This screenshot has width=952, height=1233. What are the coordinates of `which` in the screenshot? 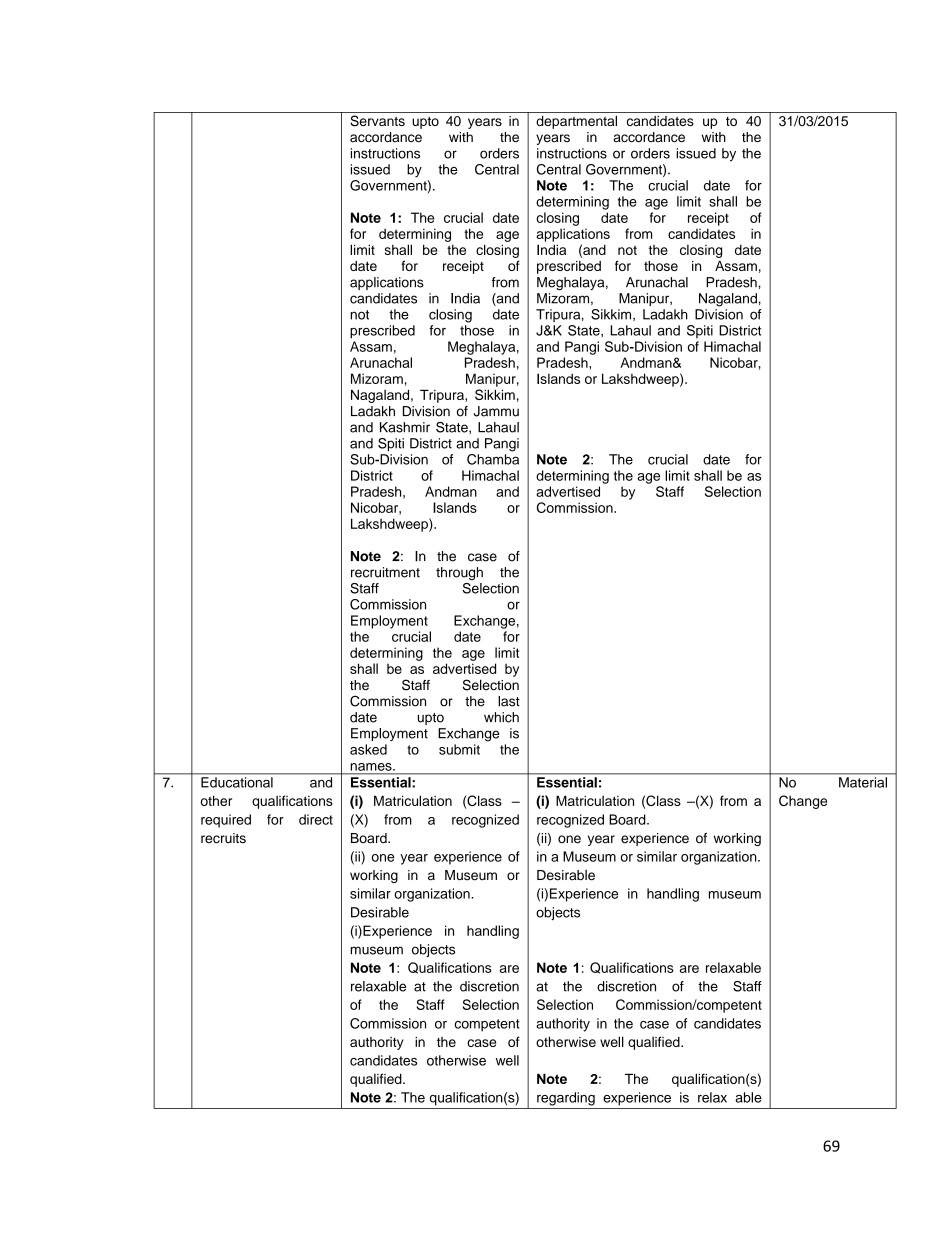 It's located at (501, 717).
